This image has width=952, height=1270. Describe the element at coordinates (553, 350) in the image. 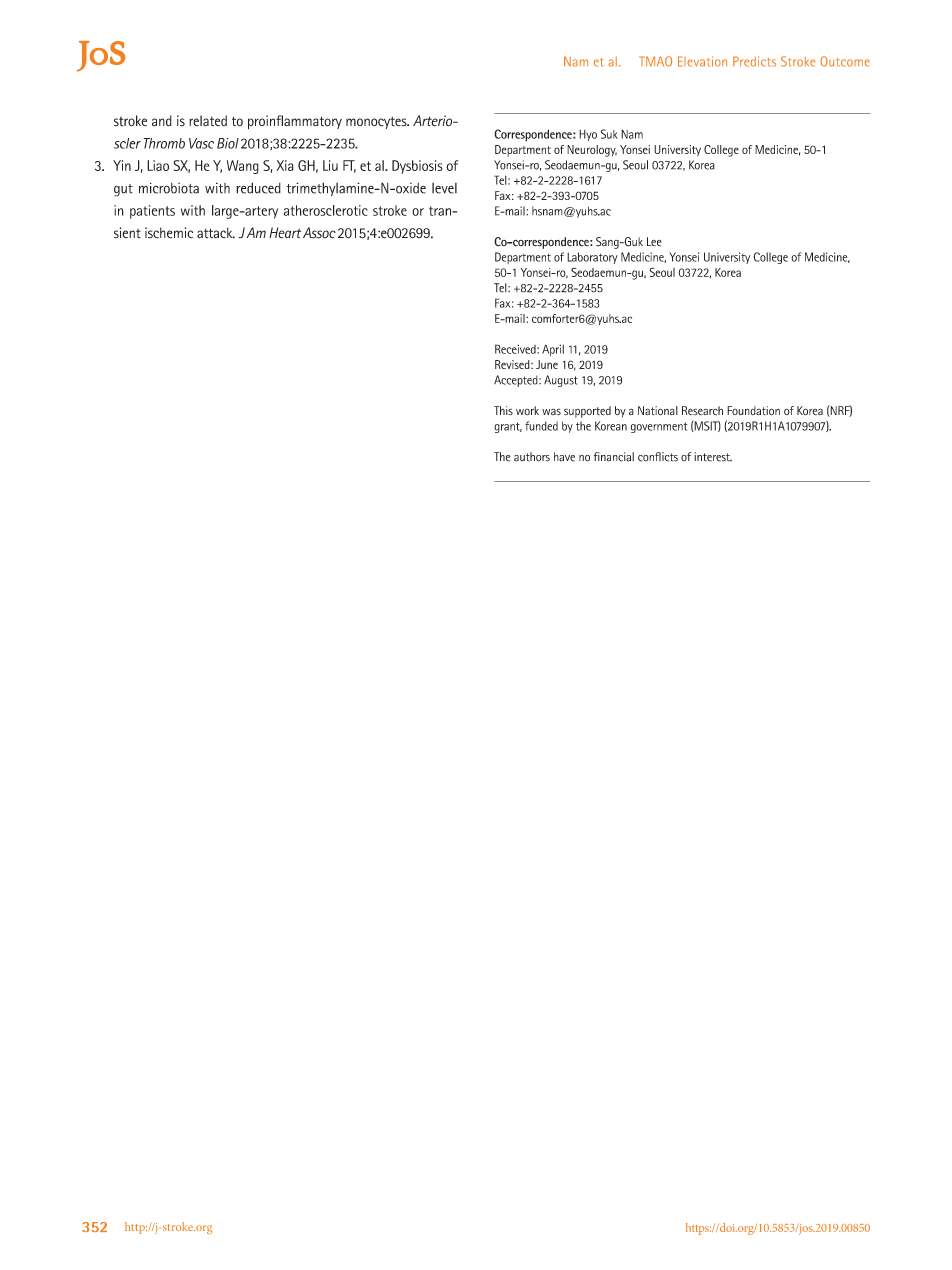

I see `April` at that location.
